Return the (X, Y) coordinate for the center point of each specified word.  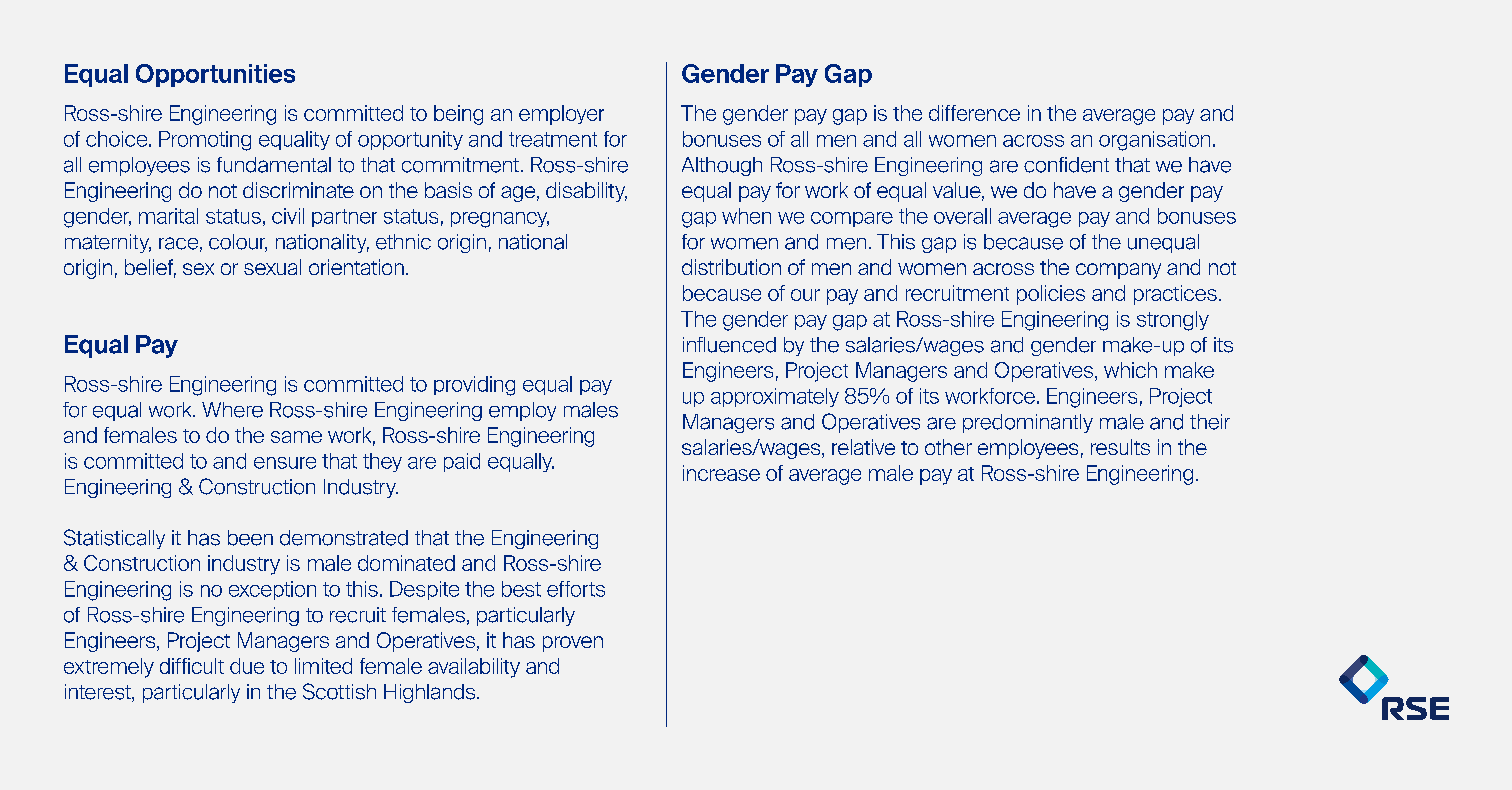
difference (974, 113)
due (247, 666)
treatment (553, 139)
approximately (775, 397)
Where (232, 410)
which (1130, 370)
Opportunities (215, 75)
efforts (576, 589)
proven (573, 644)
